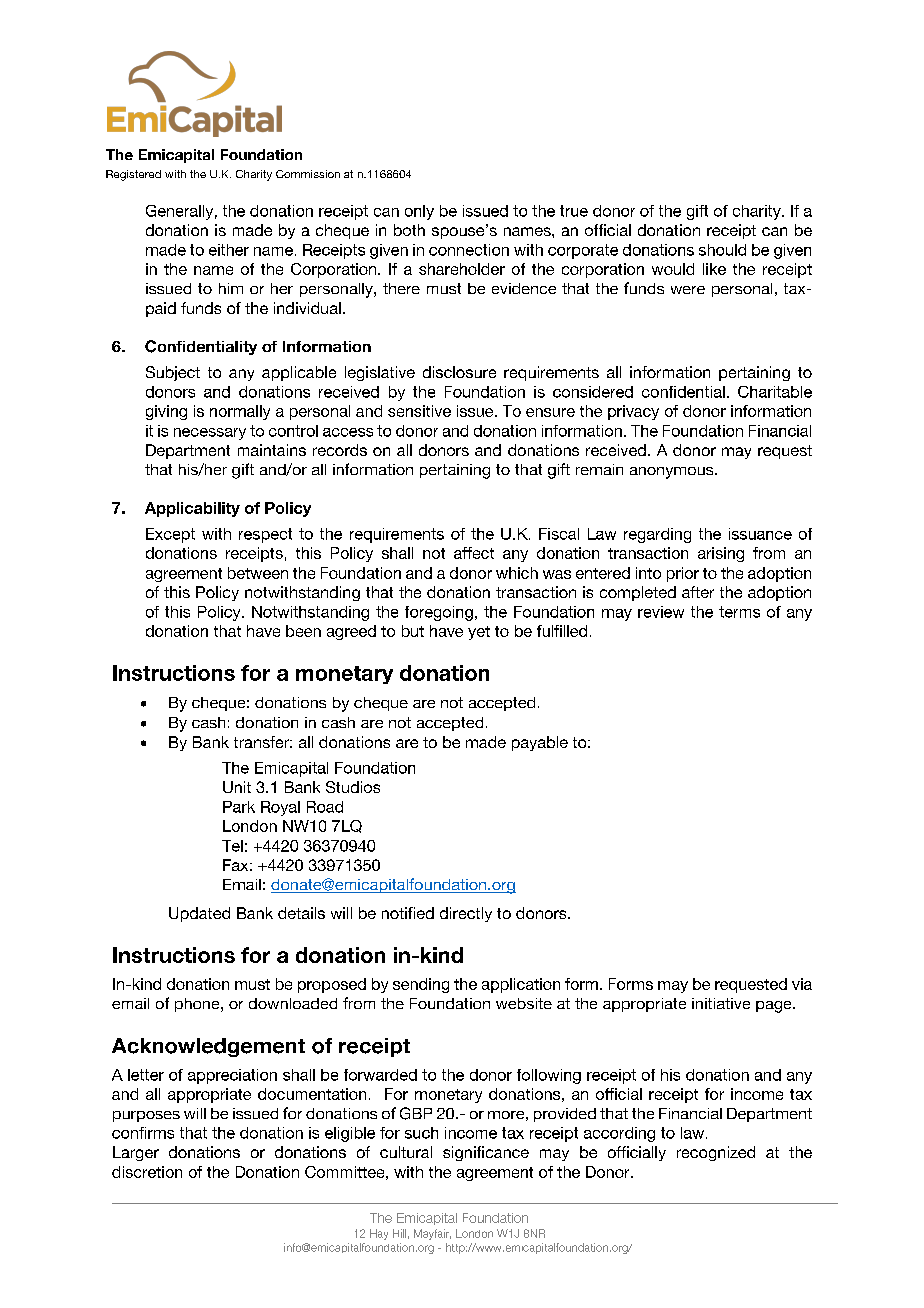 This screenshot has height=1308, width=924. What do you see at coordinates (802, 984) in the screenshot?
I see `via` at bounding box center [802, 984].
